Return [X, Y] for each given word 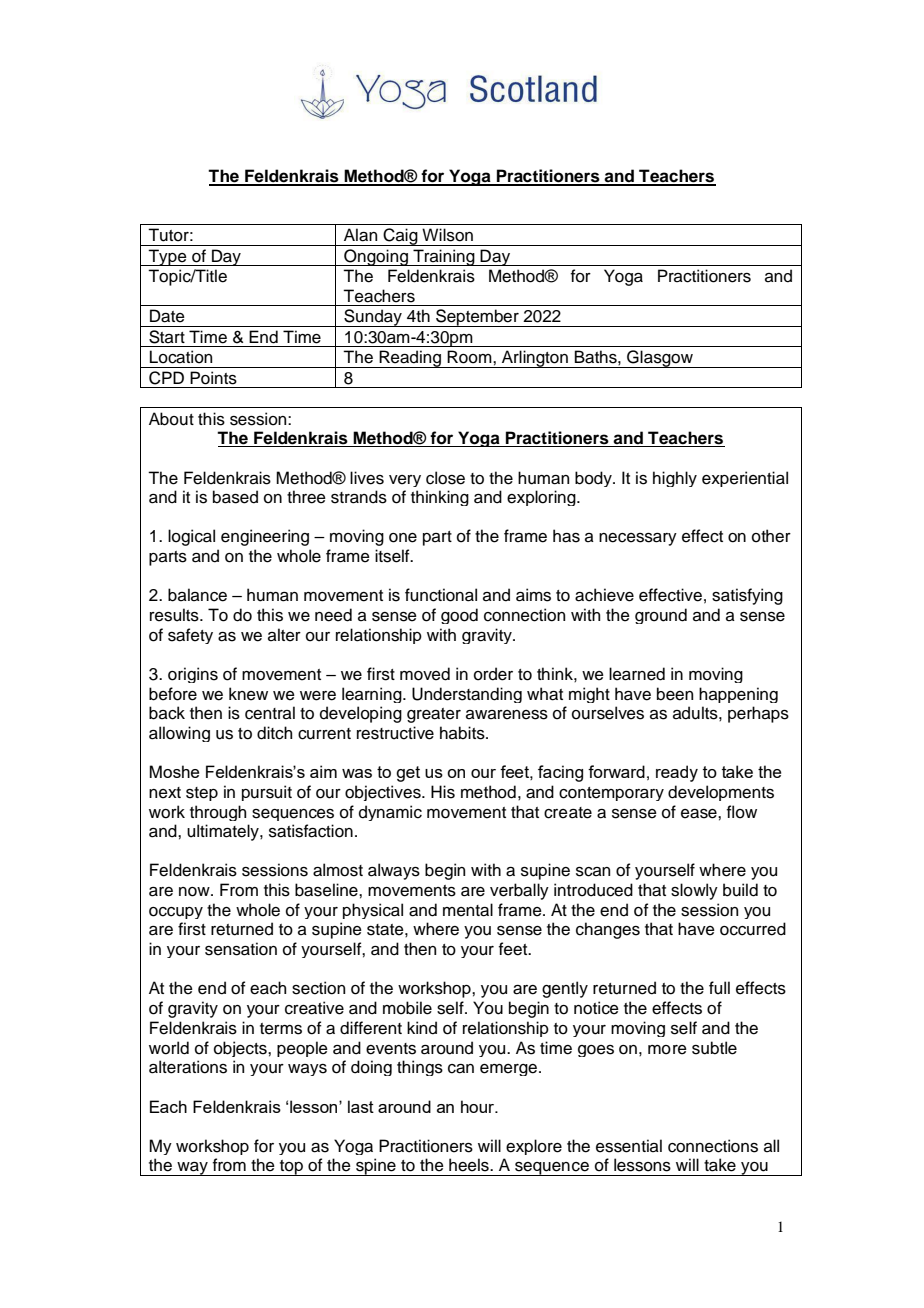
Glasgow [660, 359]
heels [470, 1165]
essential [629, 1146]
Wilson [447, 235]
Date [167, 316]
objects [241, 1049]
